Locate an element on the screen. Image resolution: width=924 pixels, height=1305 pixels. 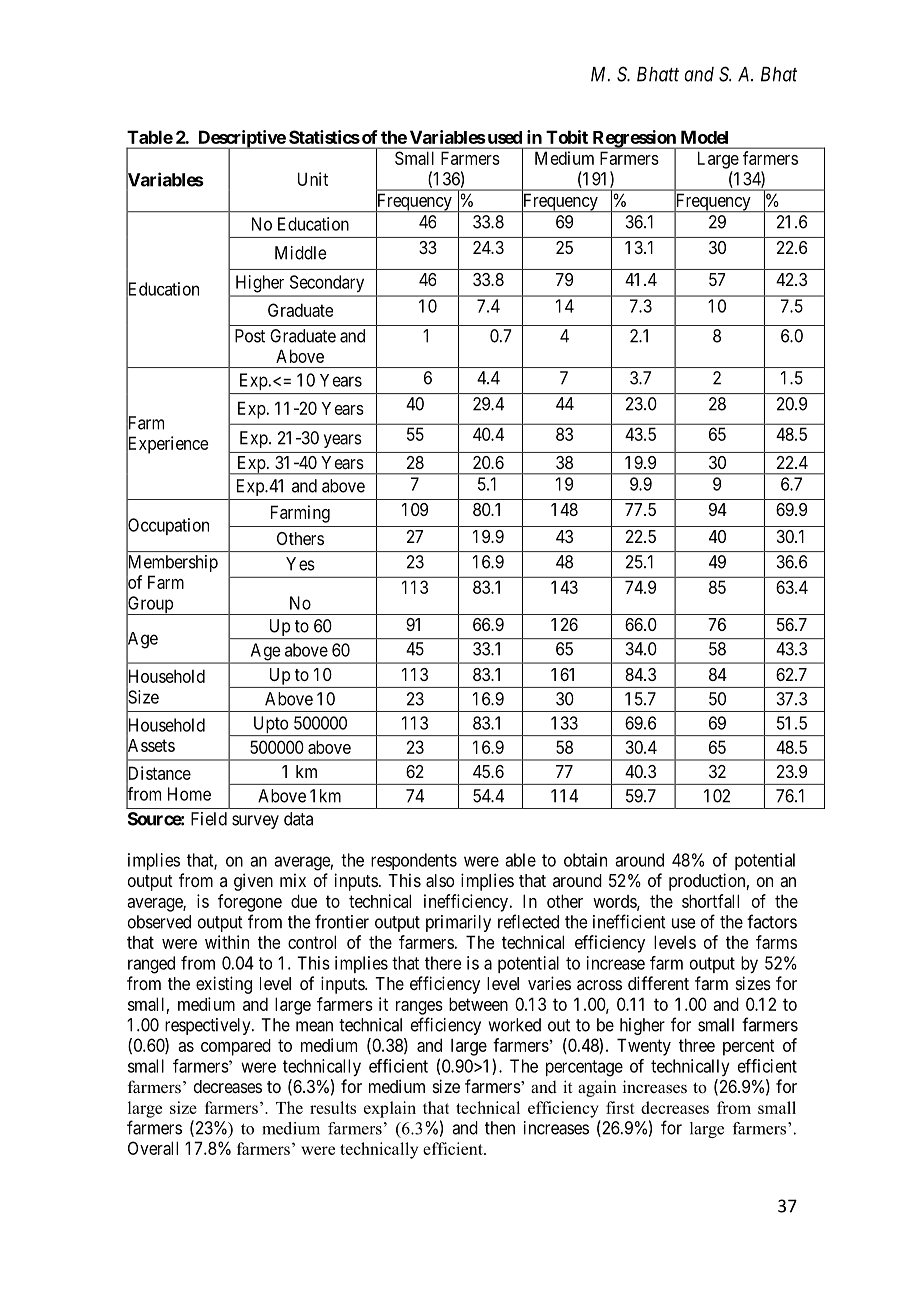
given is located at coordinates (253, 882).
